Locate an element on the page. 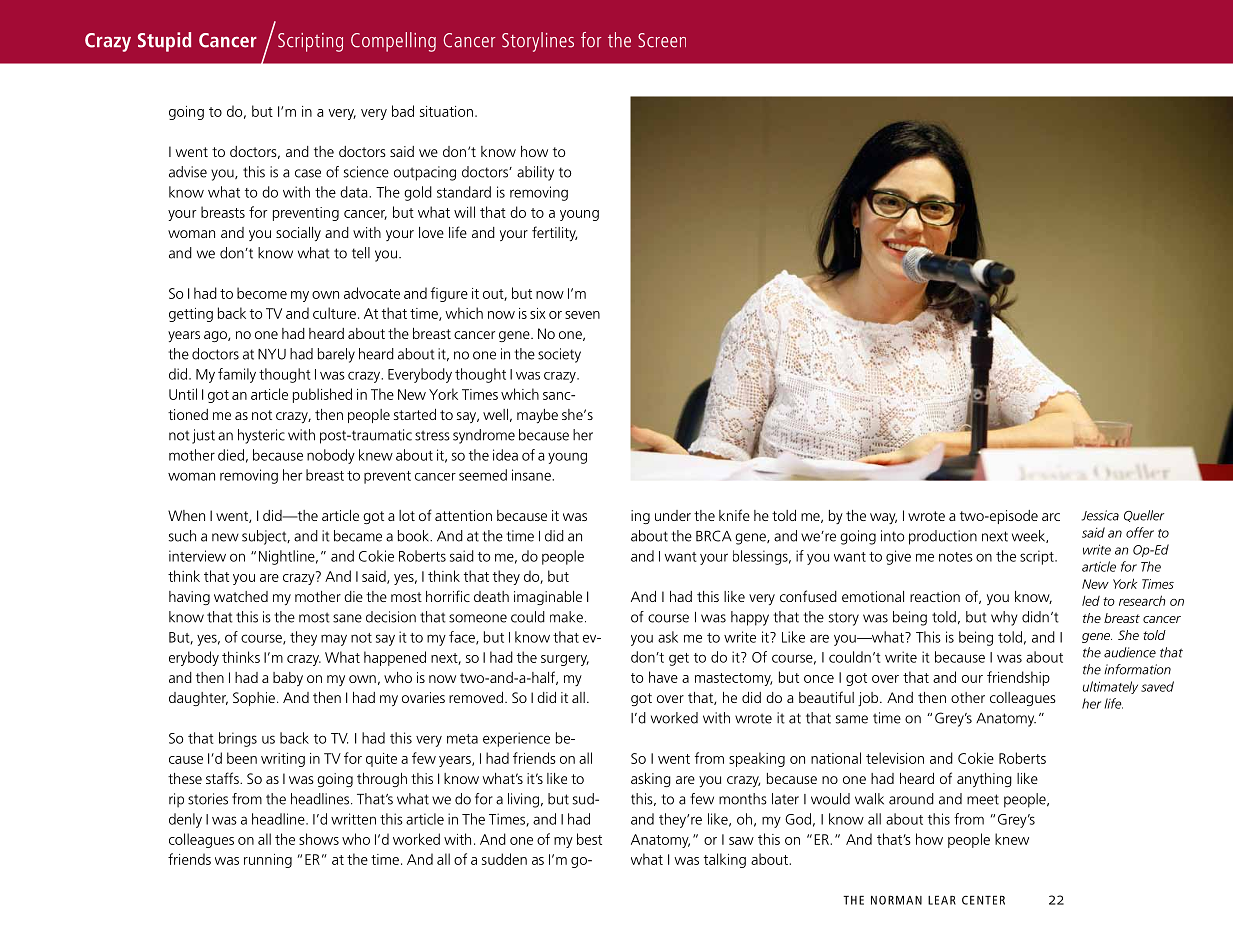 The image size is (1233, 952). Compelling is located at coordinates (393, 42).
